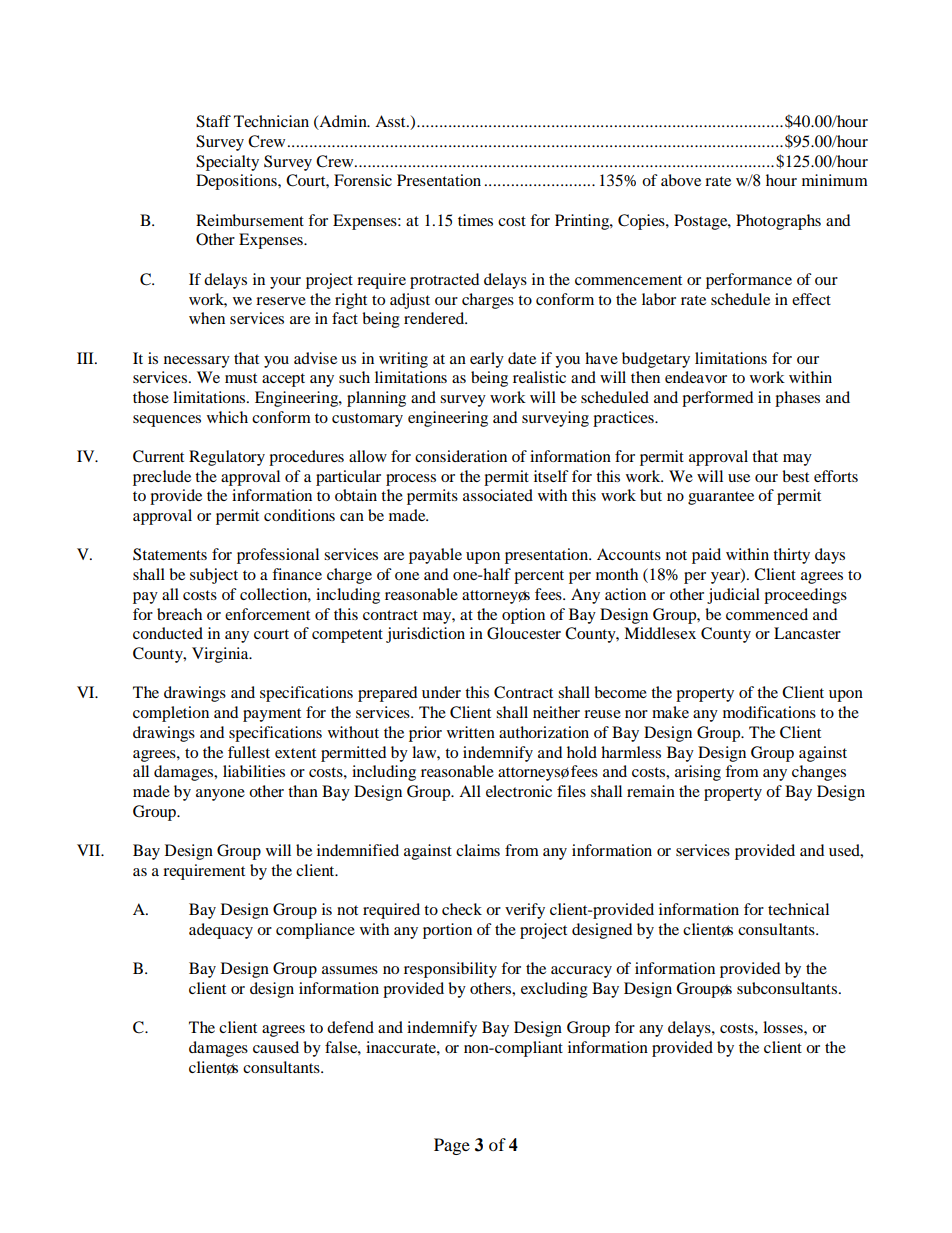 This document has width=952, height=1233. What do you see at coordinates (350, 1027) in the document?
I see `defend` at bounding box center [350, 1027].
